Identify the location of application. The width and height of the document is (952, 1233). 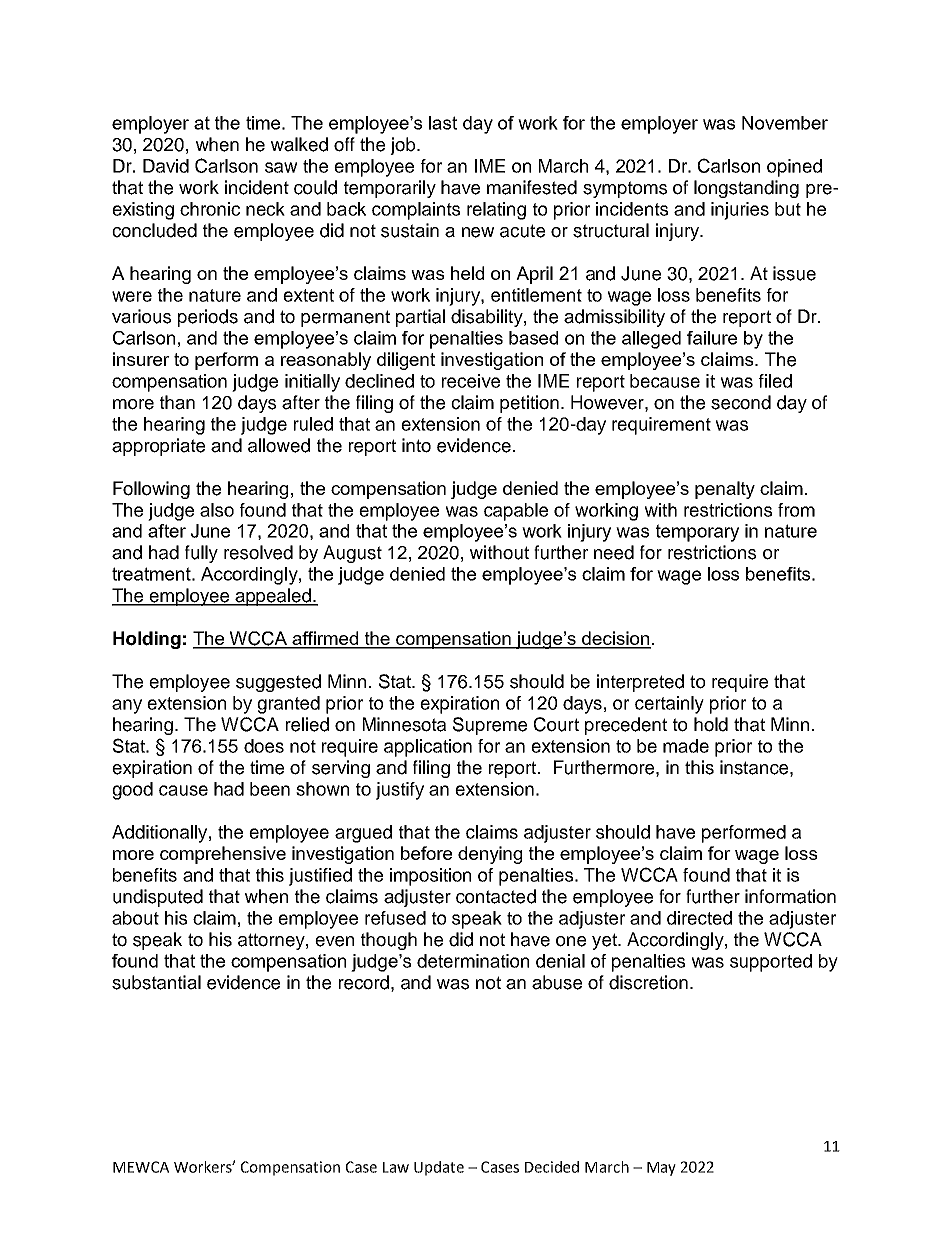
(428, 748).
